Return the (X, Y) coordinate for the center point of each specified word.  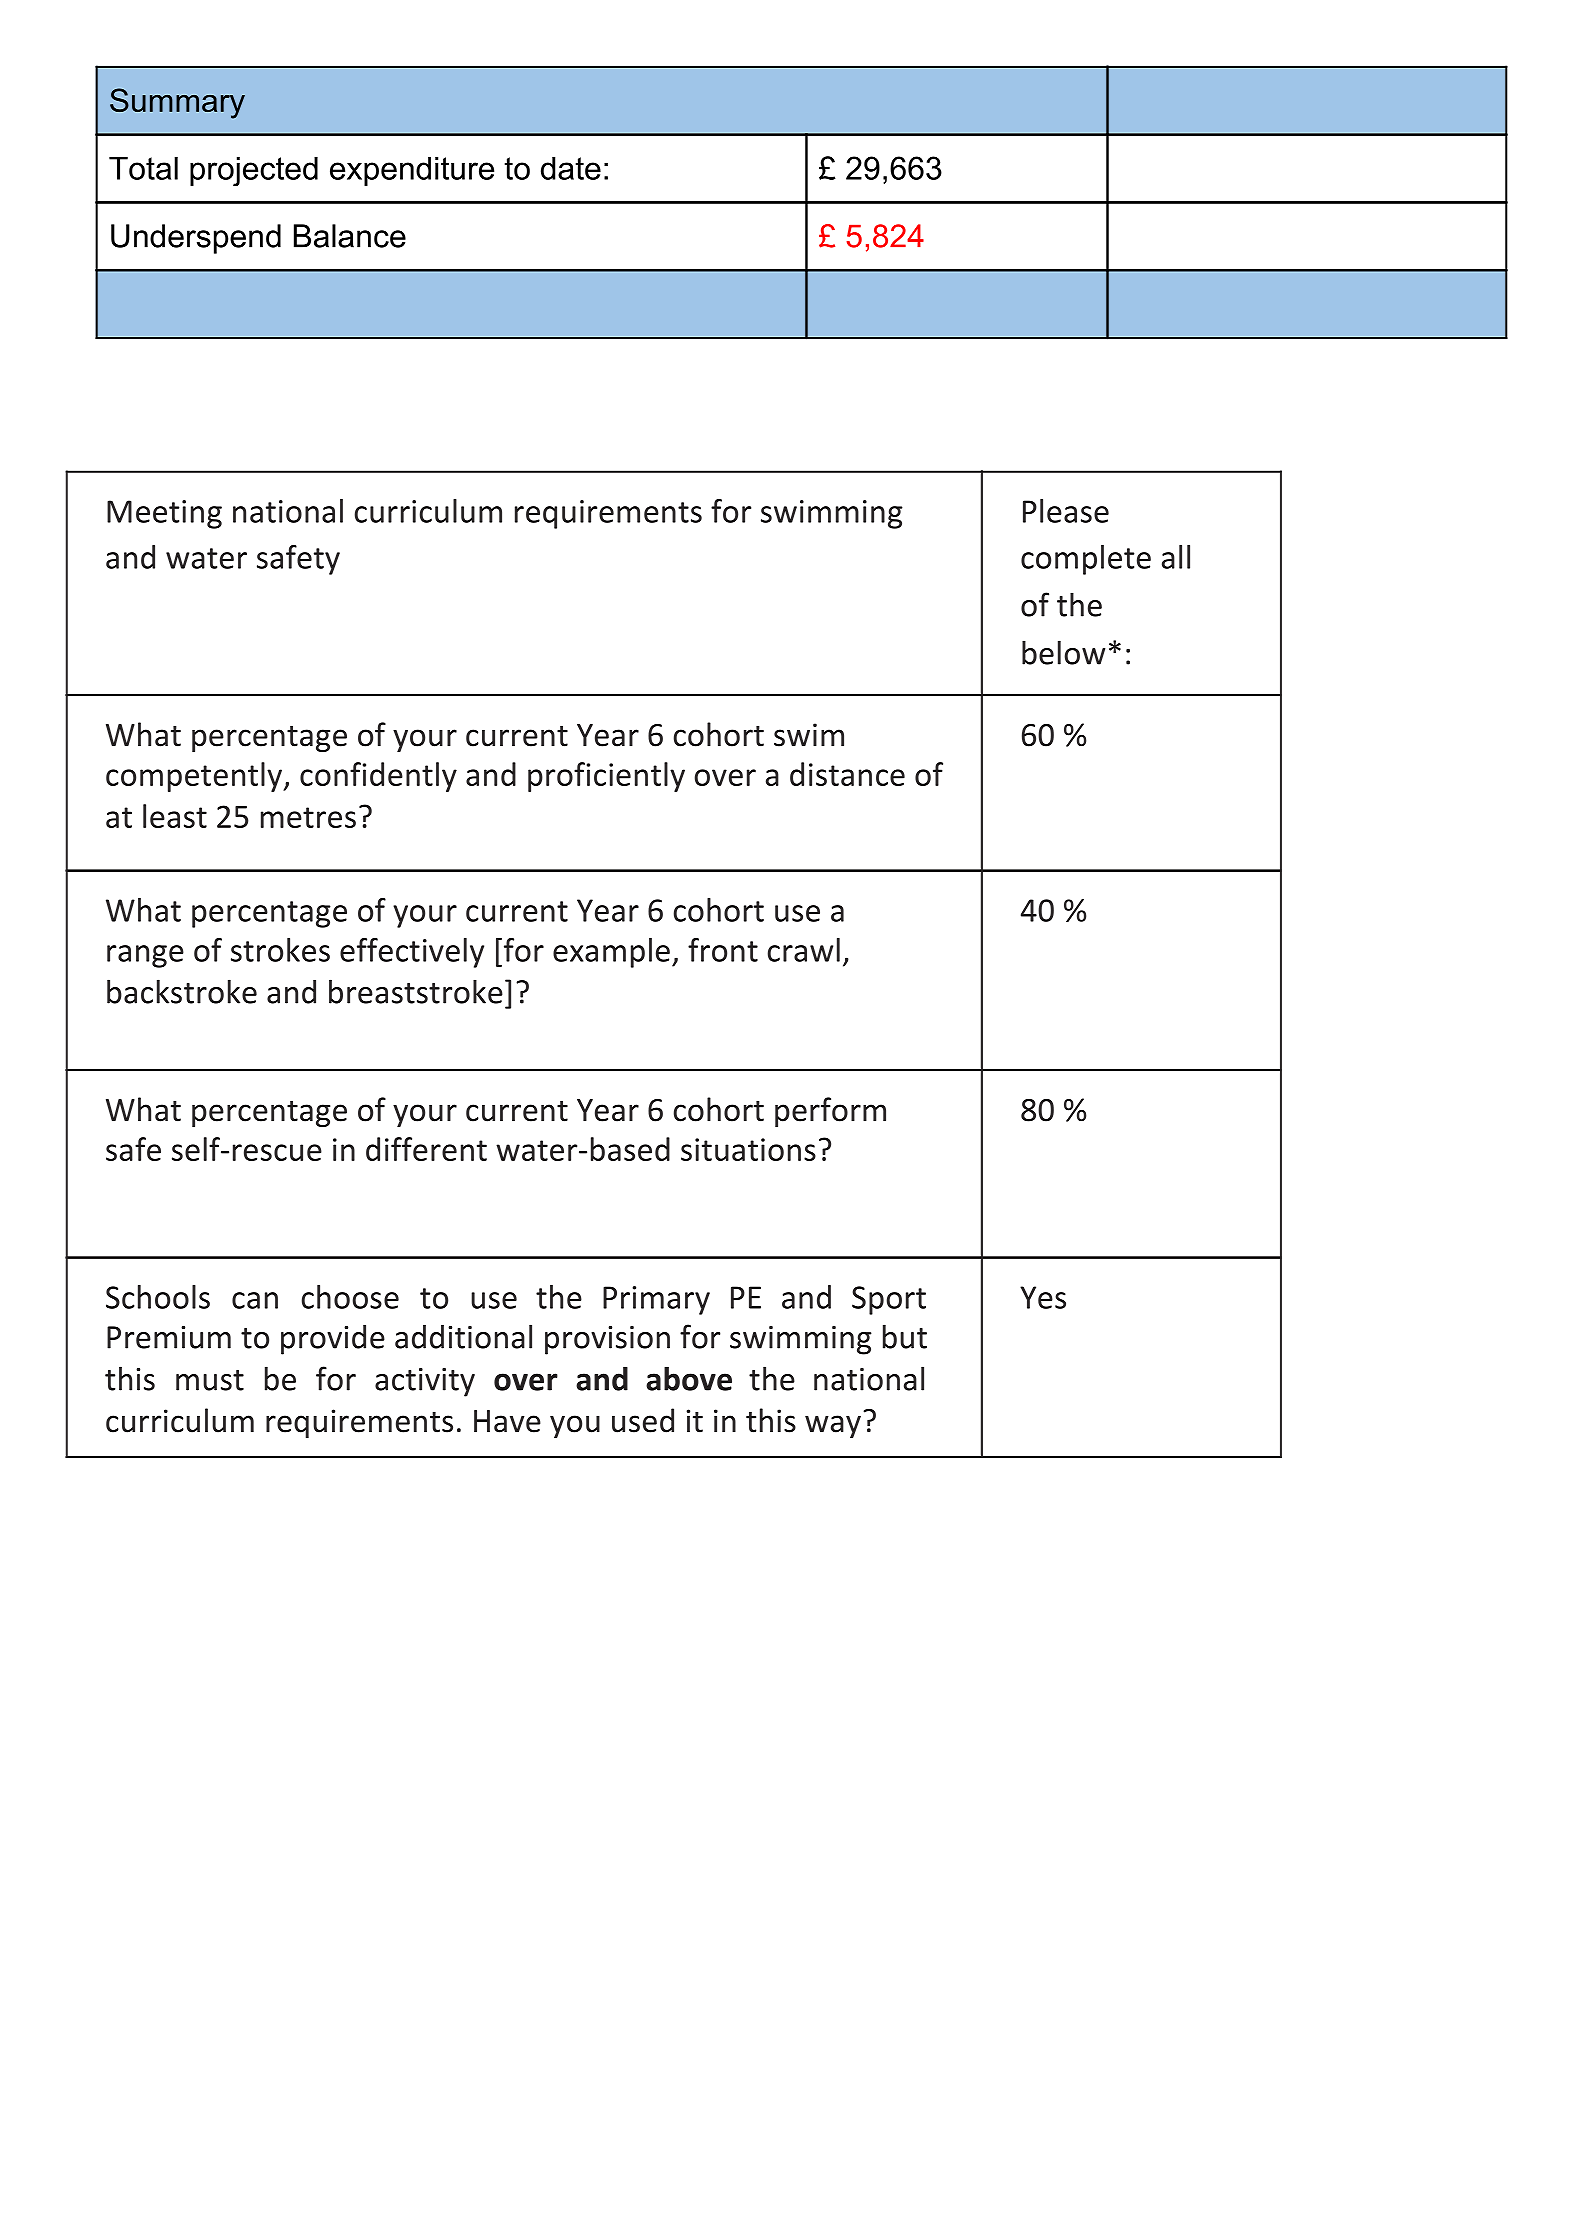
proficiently (606, 777)
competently (195, 777)
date (571, 168)
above (689, 1378)
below (1063, 652)
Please (1066, 511)
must (210, 1380)
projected (254, 172)
